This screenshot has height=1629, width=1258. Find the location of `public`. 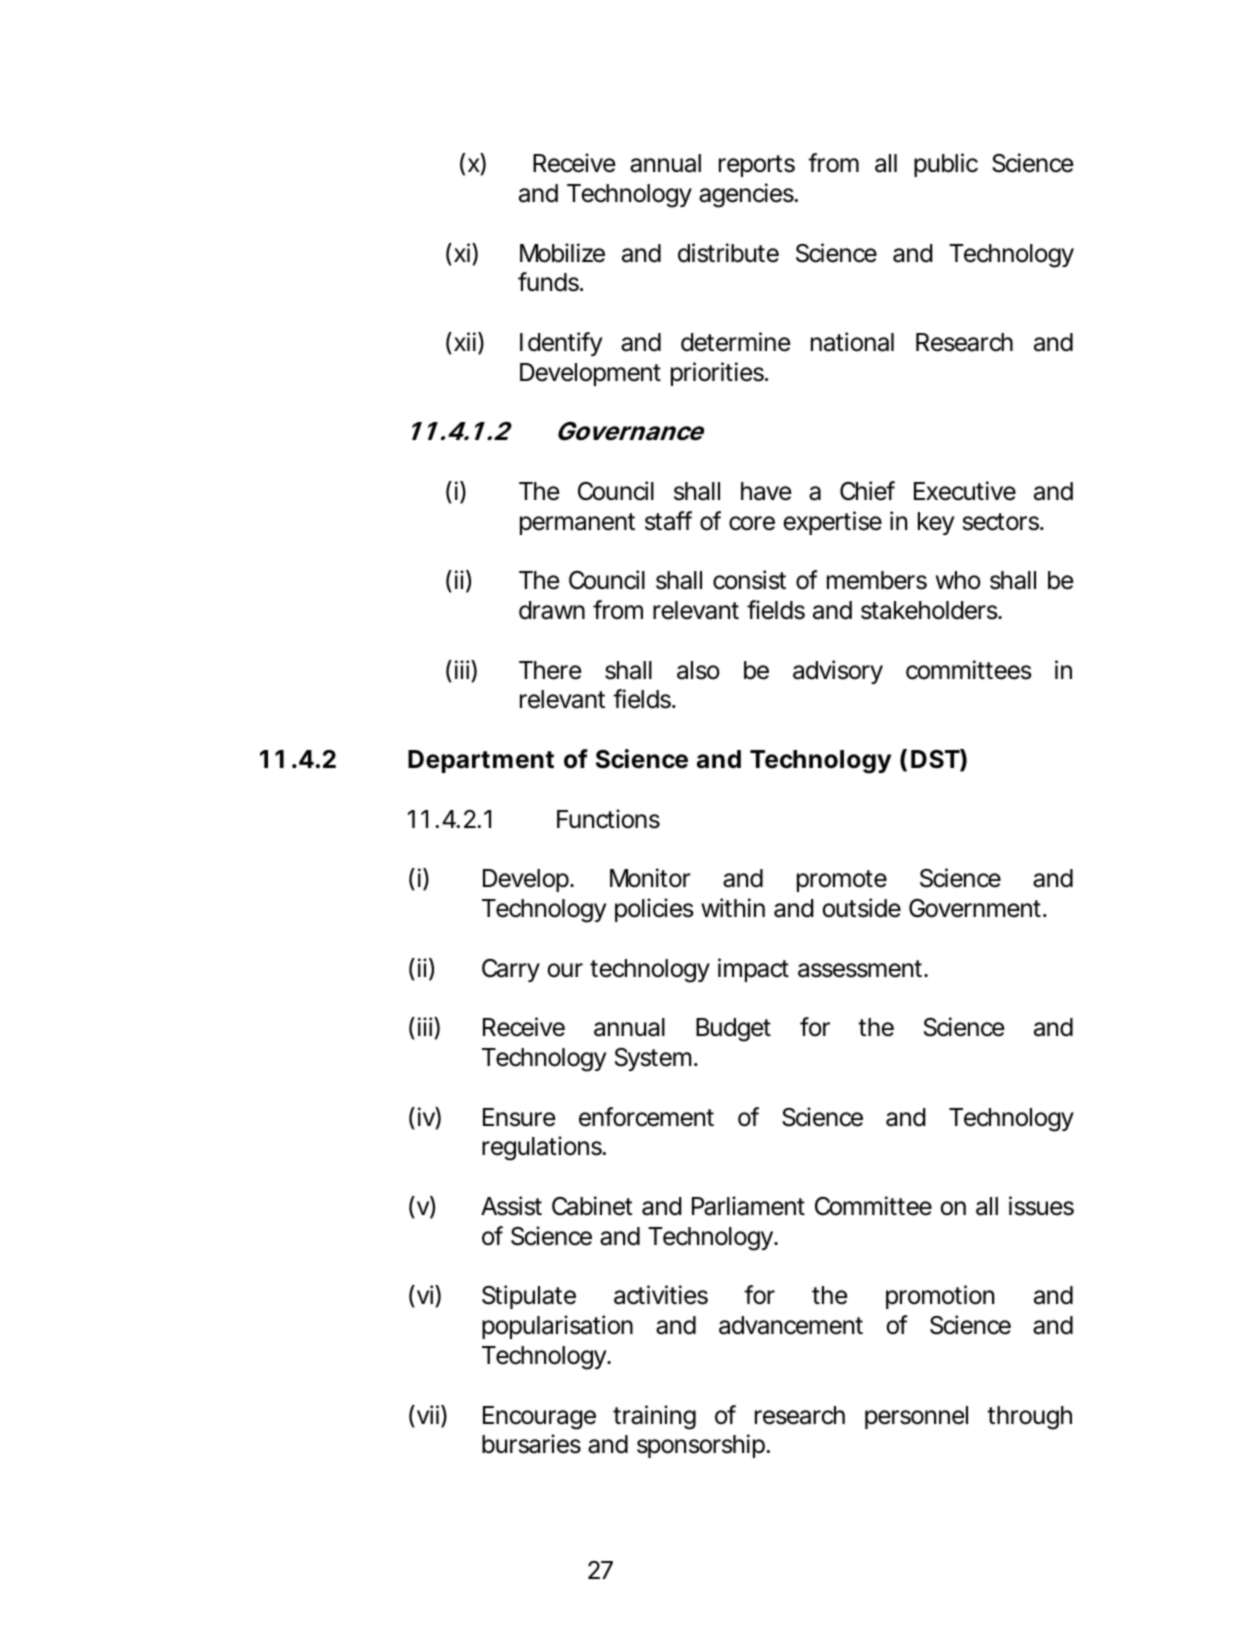

public is located at coordinates (946, 165).
